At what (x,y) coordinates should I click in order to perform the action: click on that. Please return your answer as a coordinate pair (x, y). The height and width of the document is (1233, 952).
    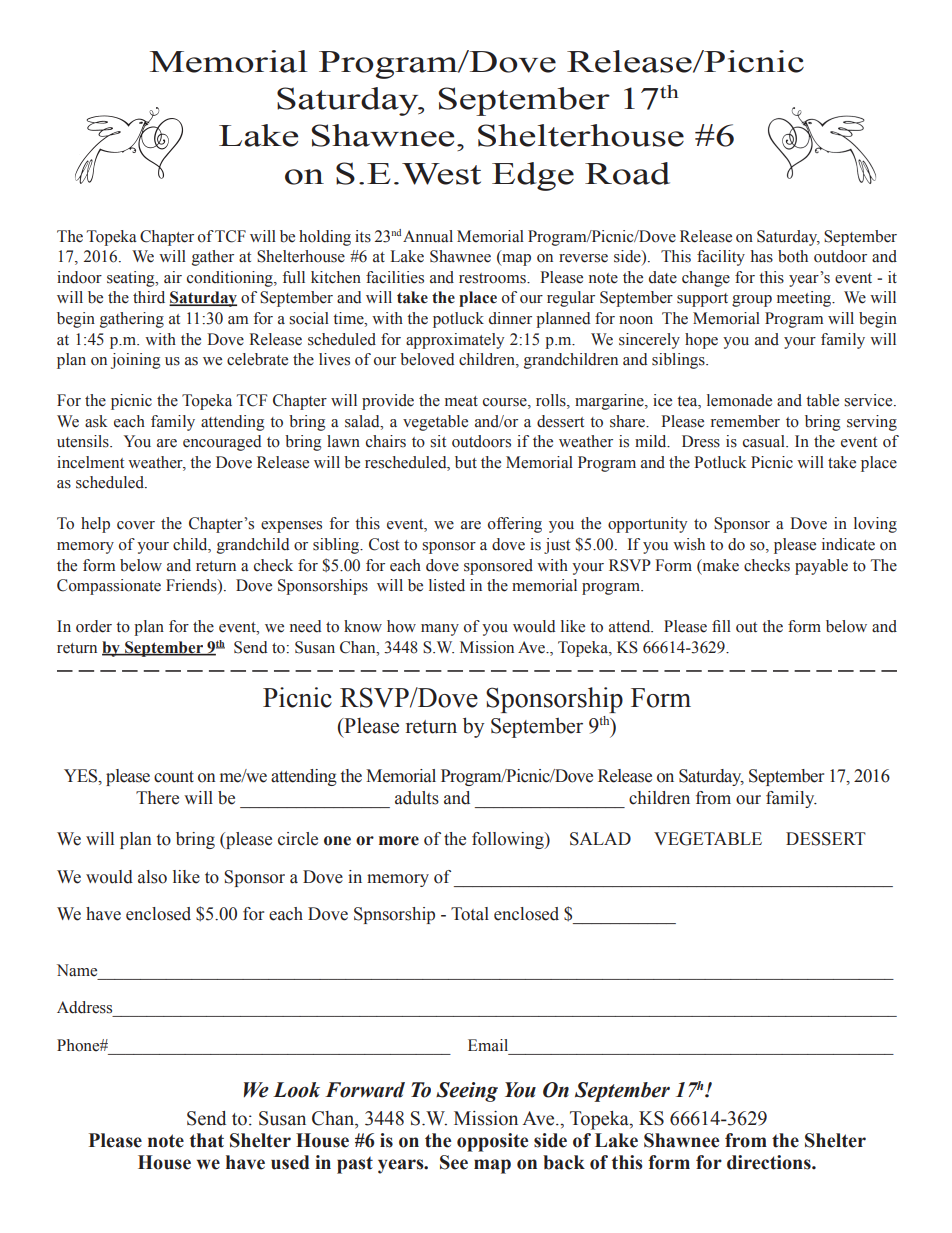
    Looking at the image, I should click on (207, 1140).
